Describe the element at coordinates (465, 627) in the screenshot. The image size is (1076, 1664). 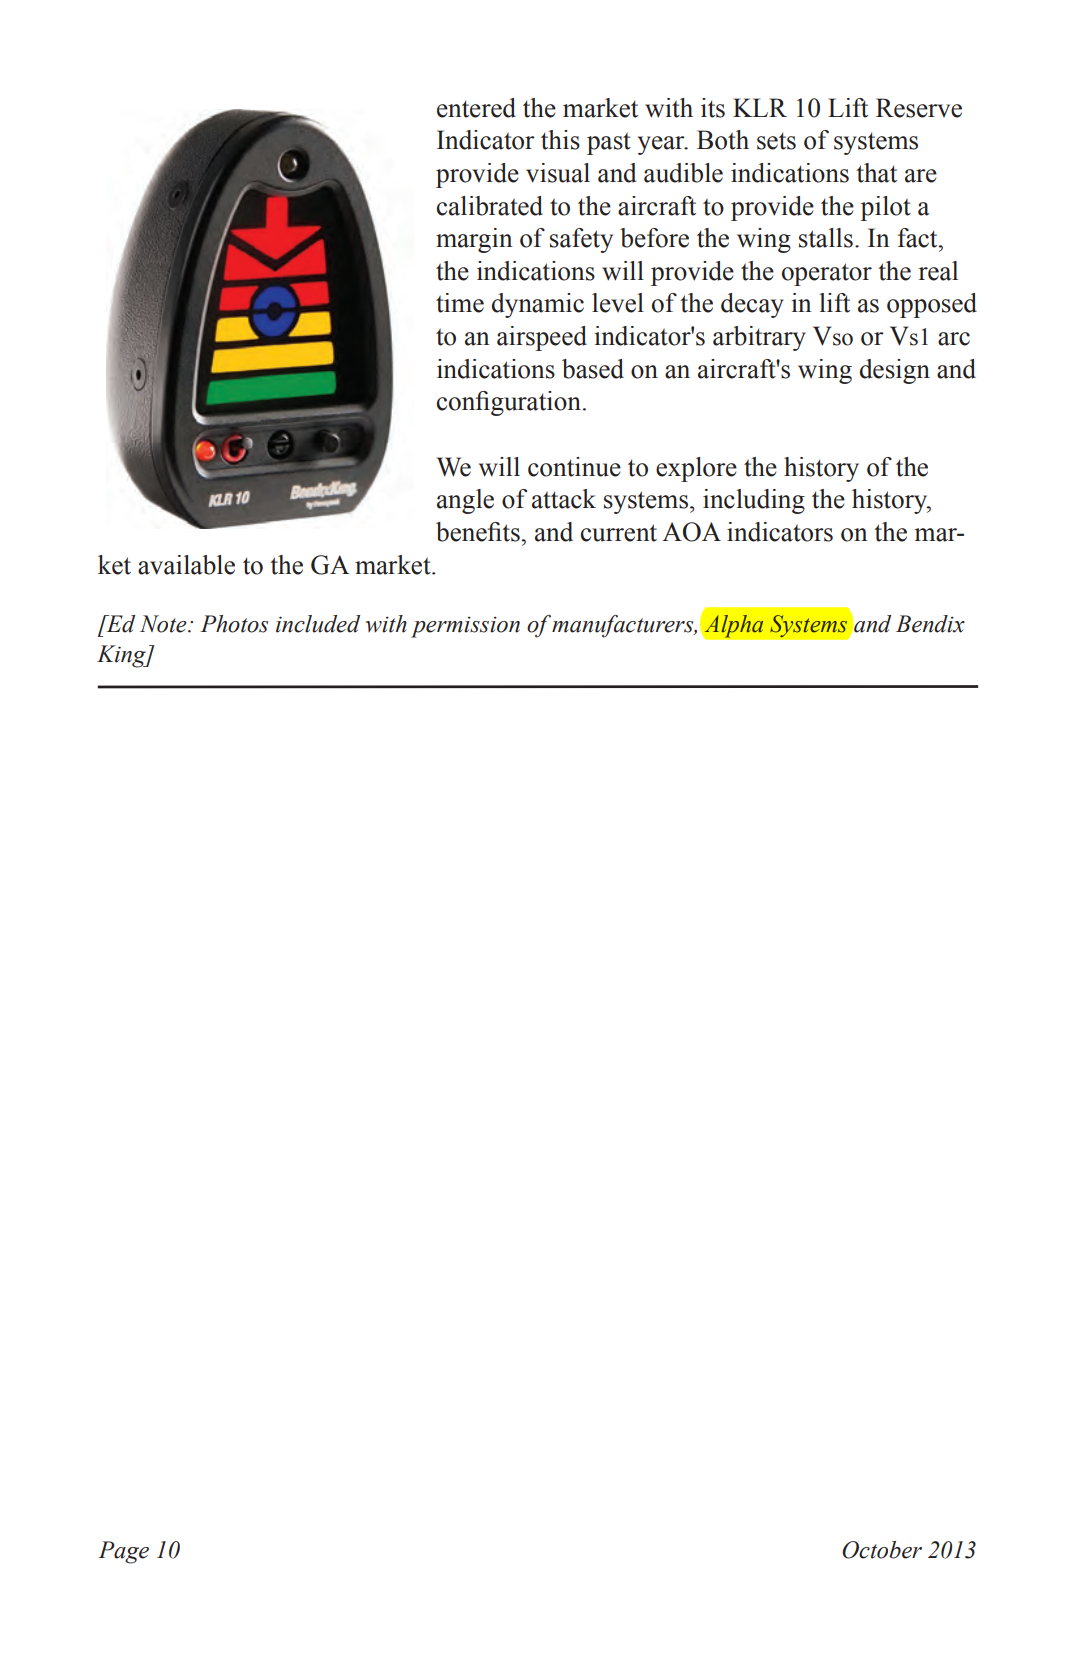
I see `permission` at that location.
